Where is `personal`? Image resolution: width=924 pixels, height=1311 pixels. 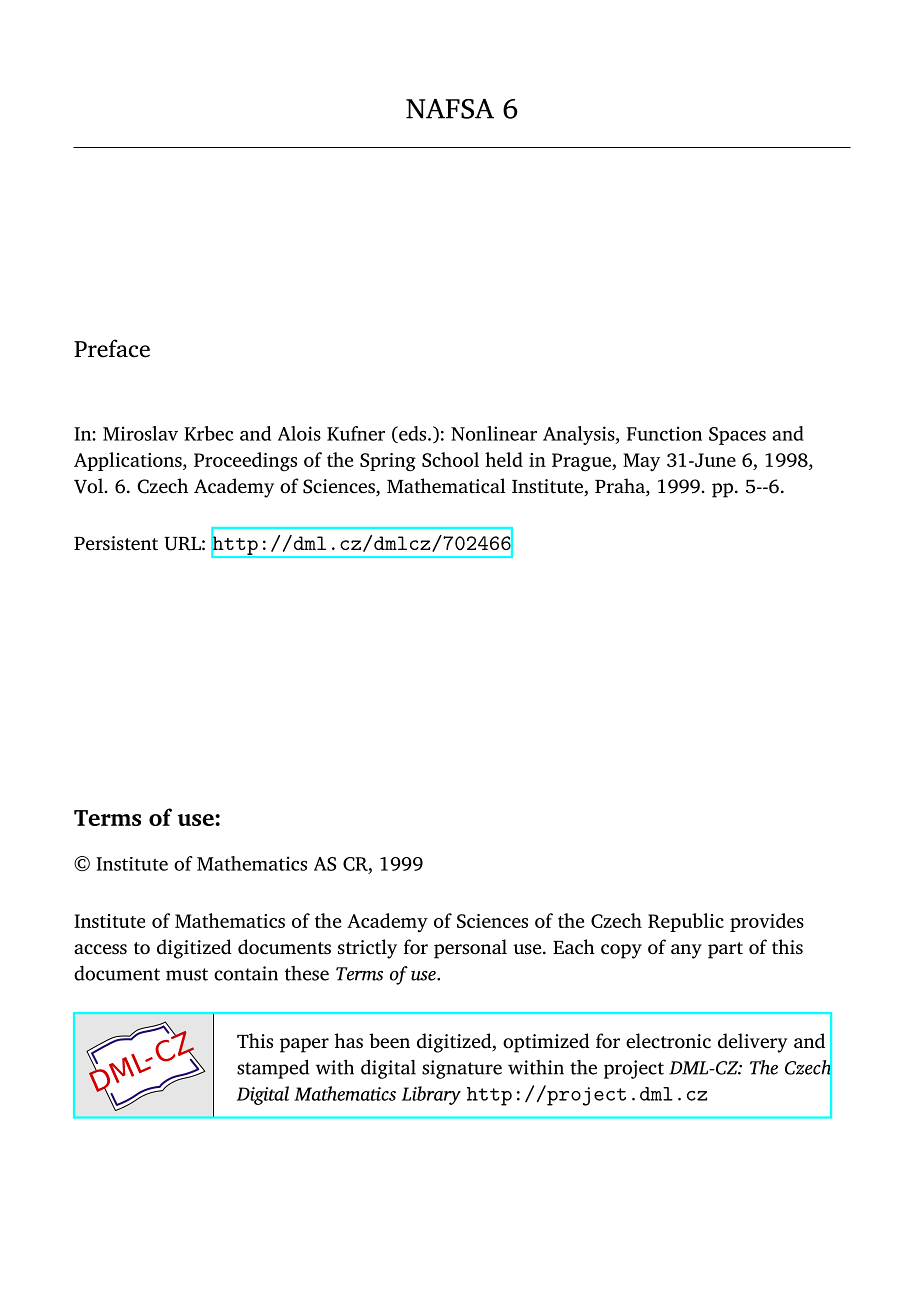 personal is located at coordinates (470, 949).
